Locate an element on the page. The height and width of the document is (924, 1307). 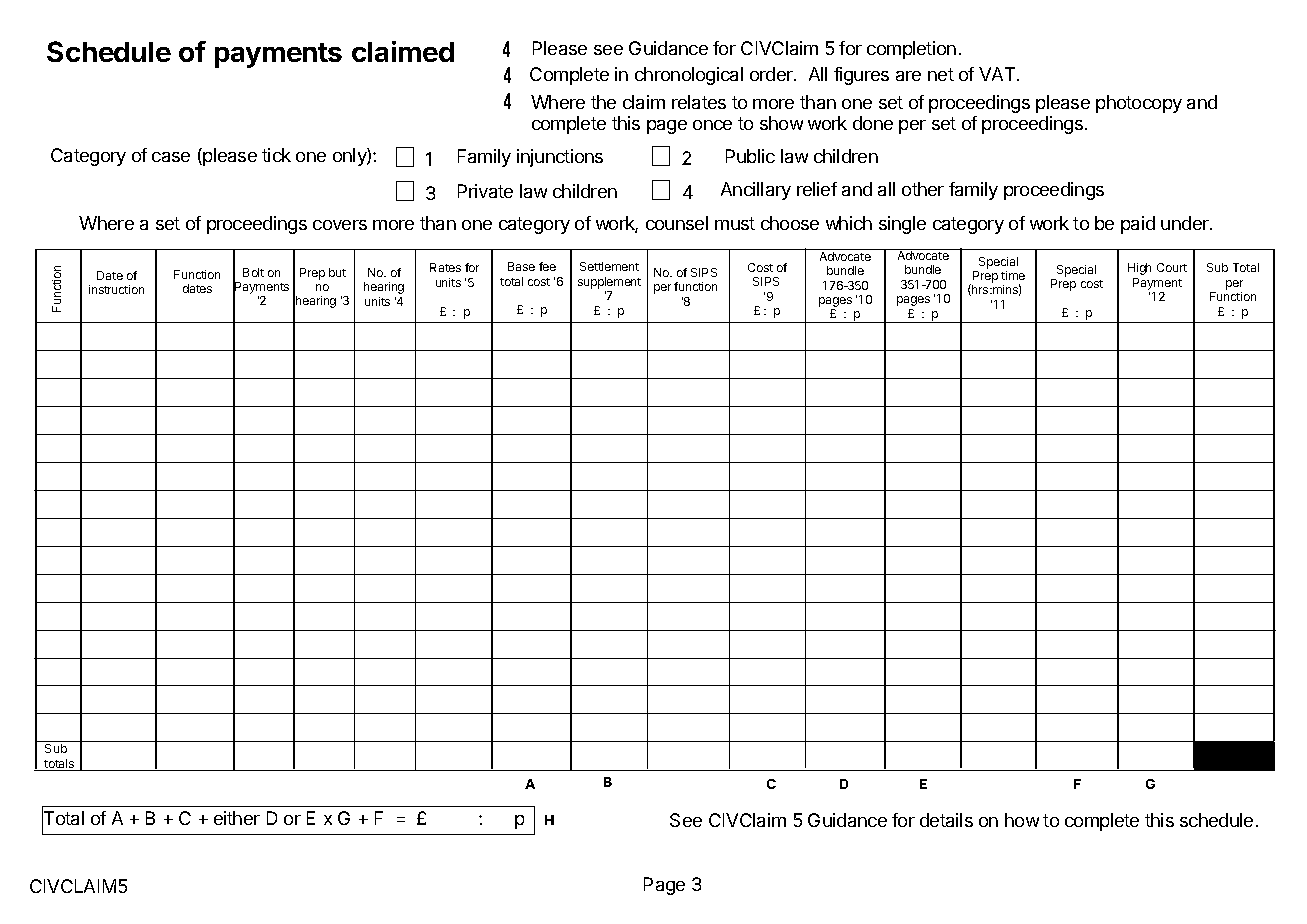
chronological is located at coordinates (689, 76).
